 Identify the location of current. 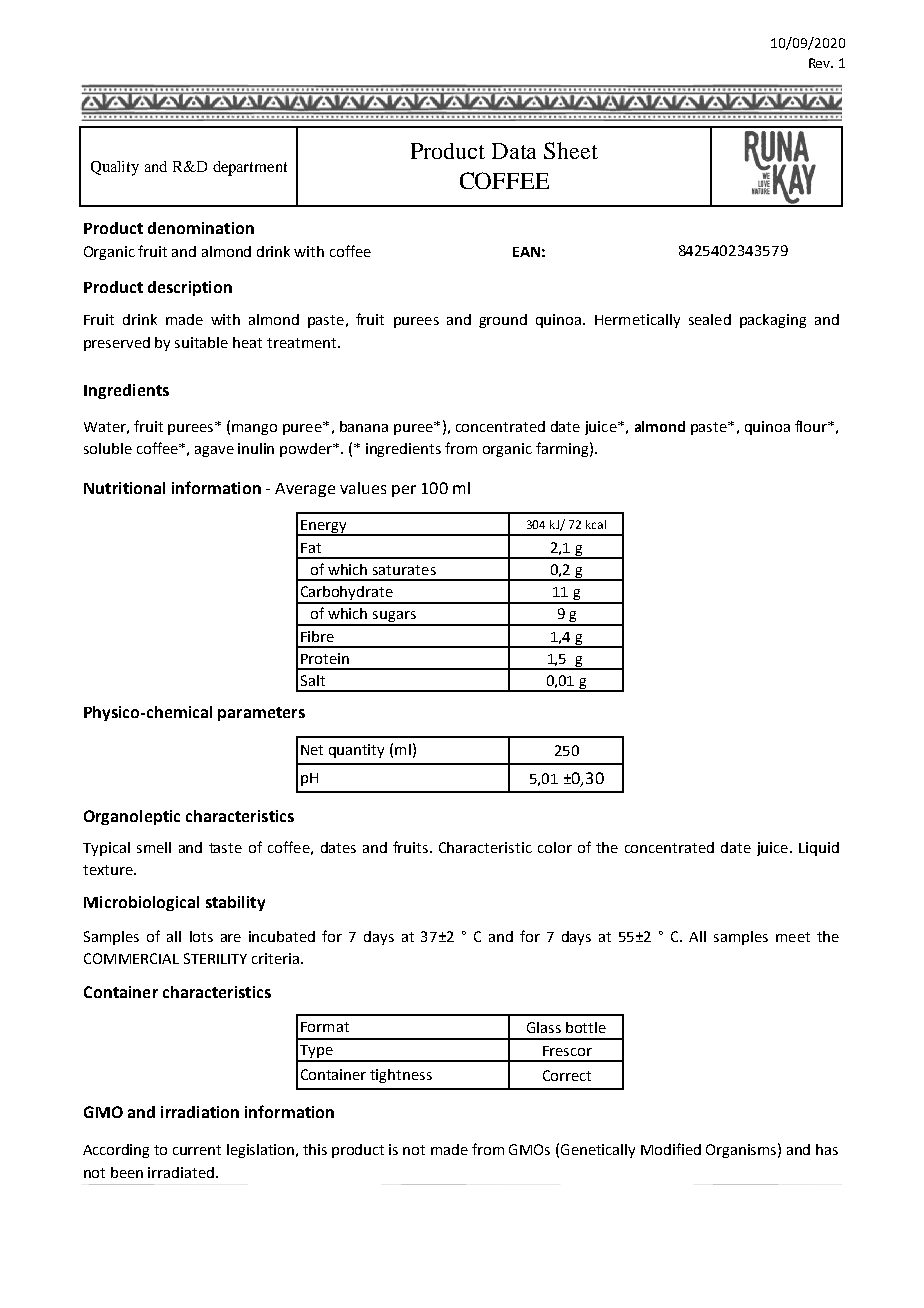
(197, 1150).
